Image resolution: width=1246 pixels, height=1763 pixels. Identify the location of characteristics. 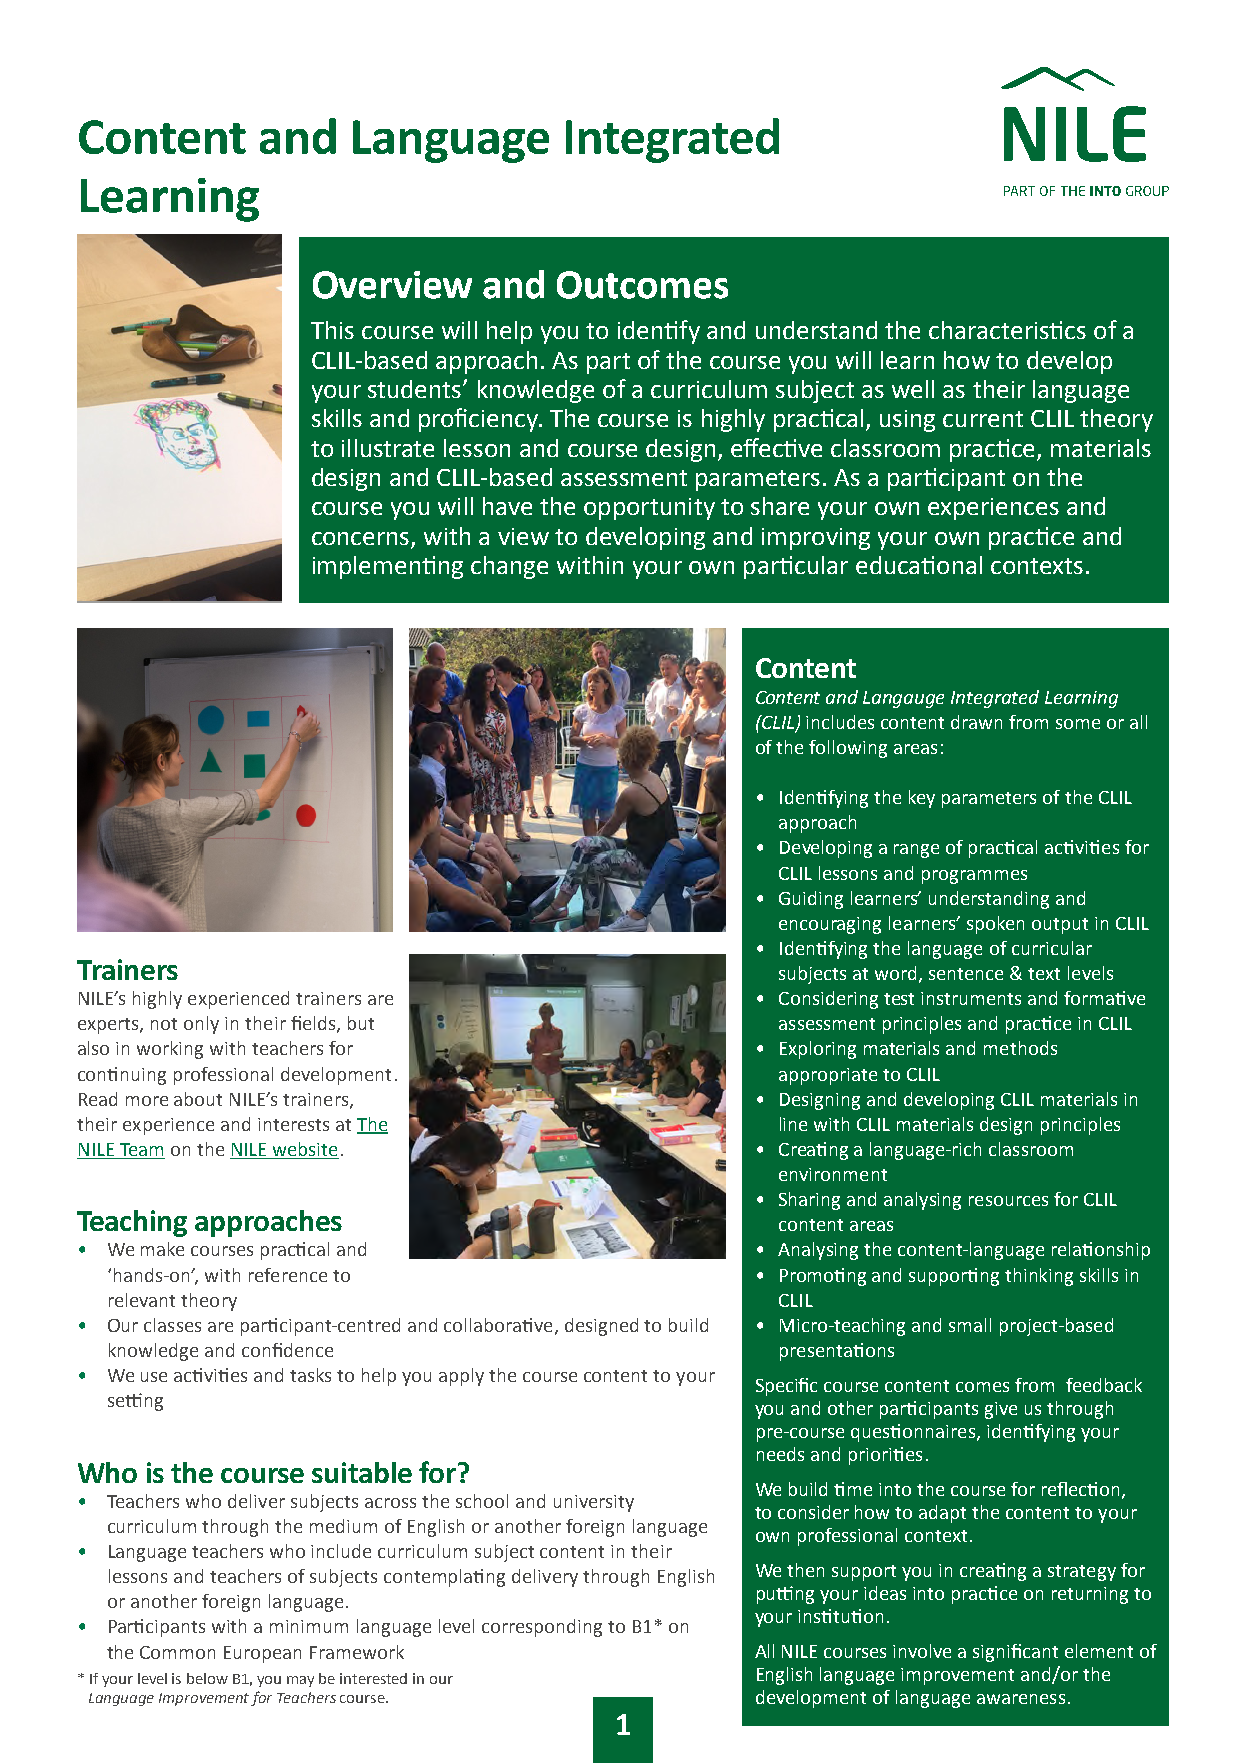
(1007, 330).
